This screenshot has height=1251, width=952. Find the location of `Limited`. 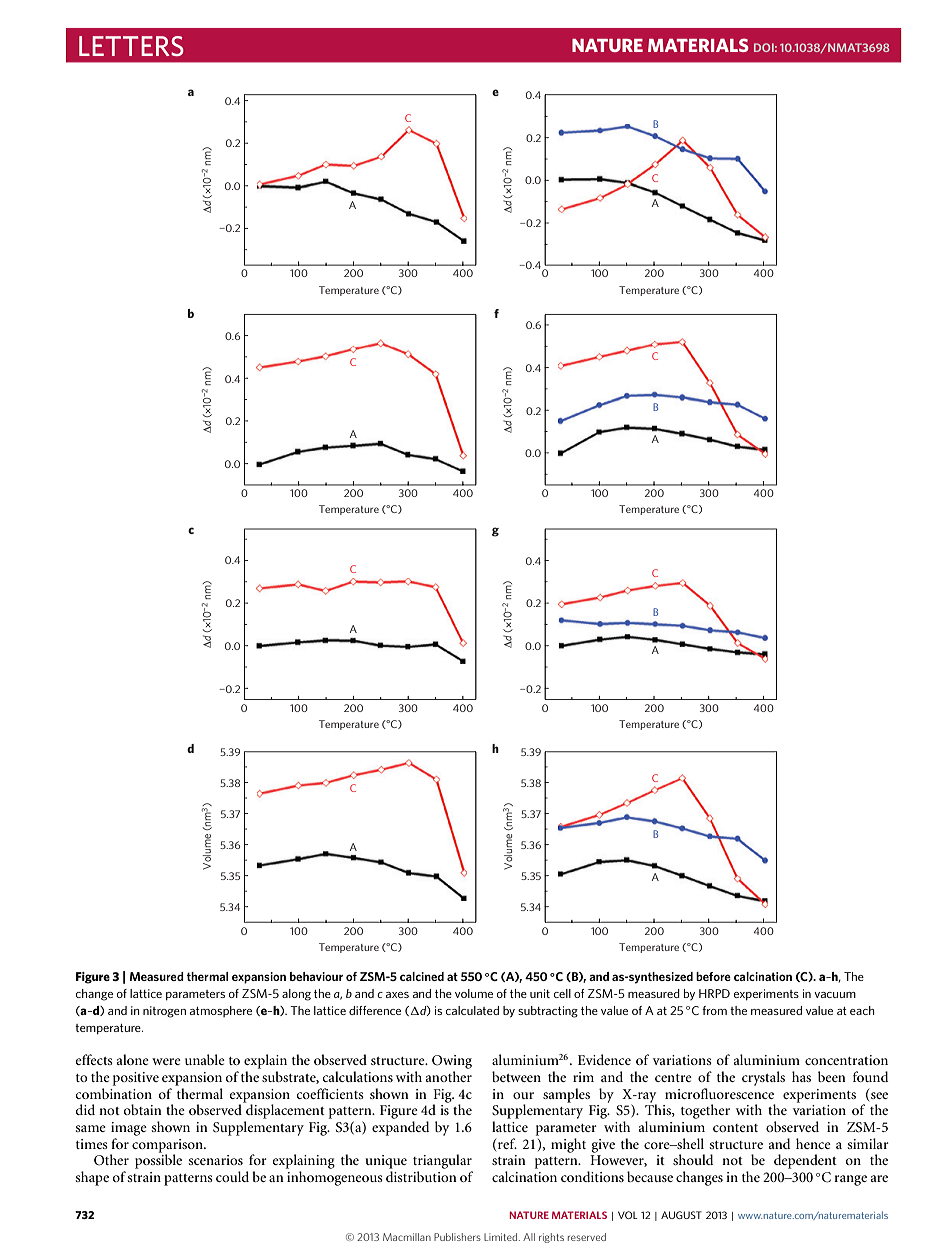

Limited is located at coordinates (502, 1237).
